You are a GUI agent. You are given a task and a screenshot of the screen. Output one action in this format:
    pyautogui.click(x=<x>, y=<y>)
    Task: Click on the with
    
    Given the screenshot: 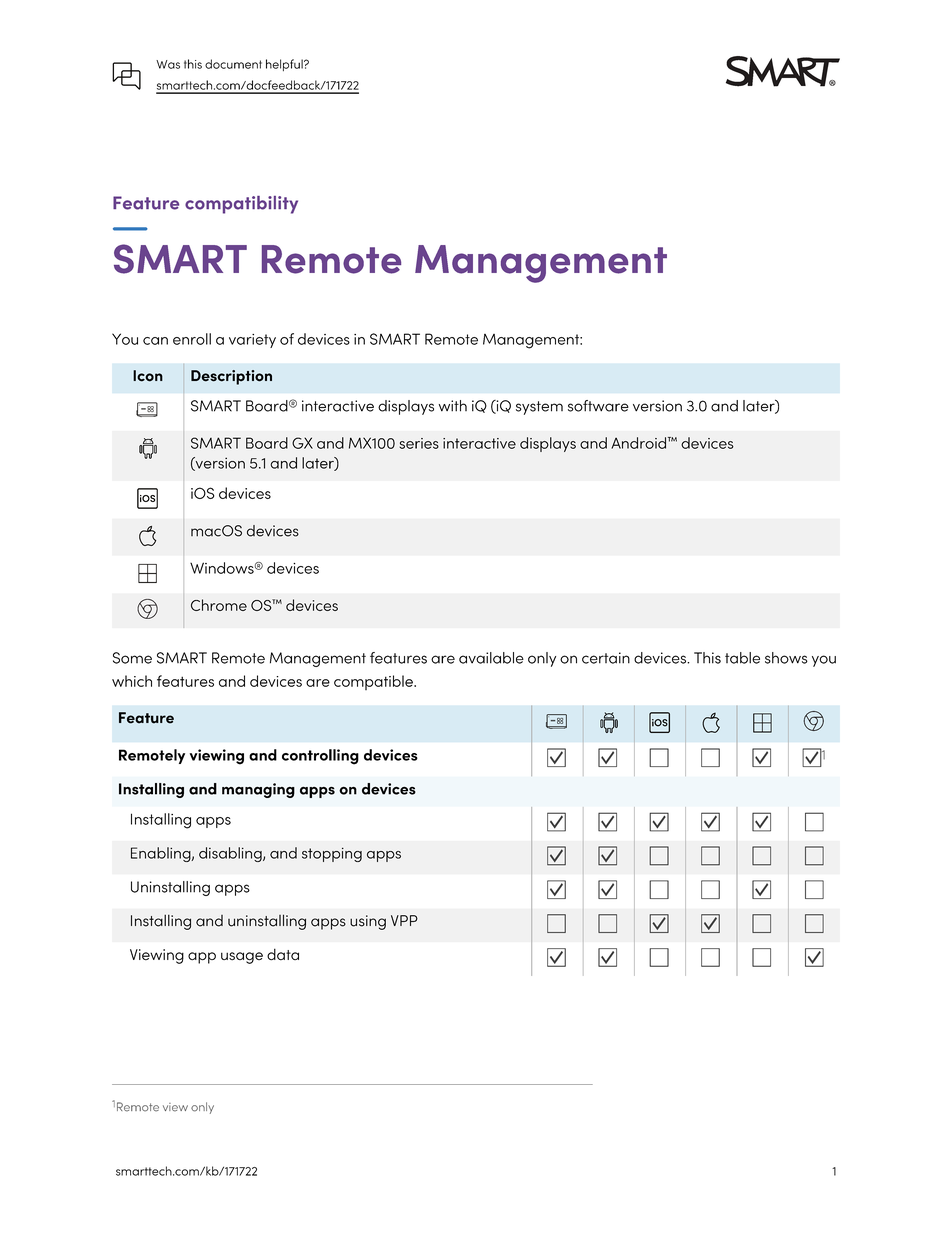 What is the action you would take?
    pyautogui.click(x=453, y=406)
